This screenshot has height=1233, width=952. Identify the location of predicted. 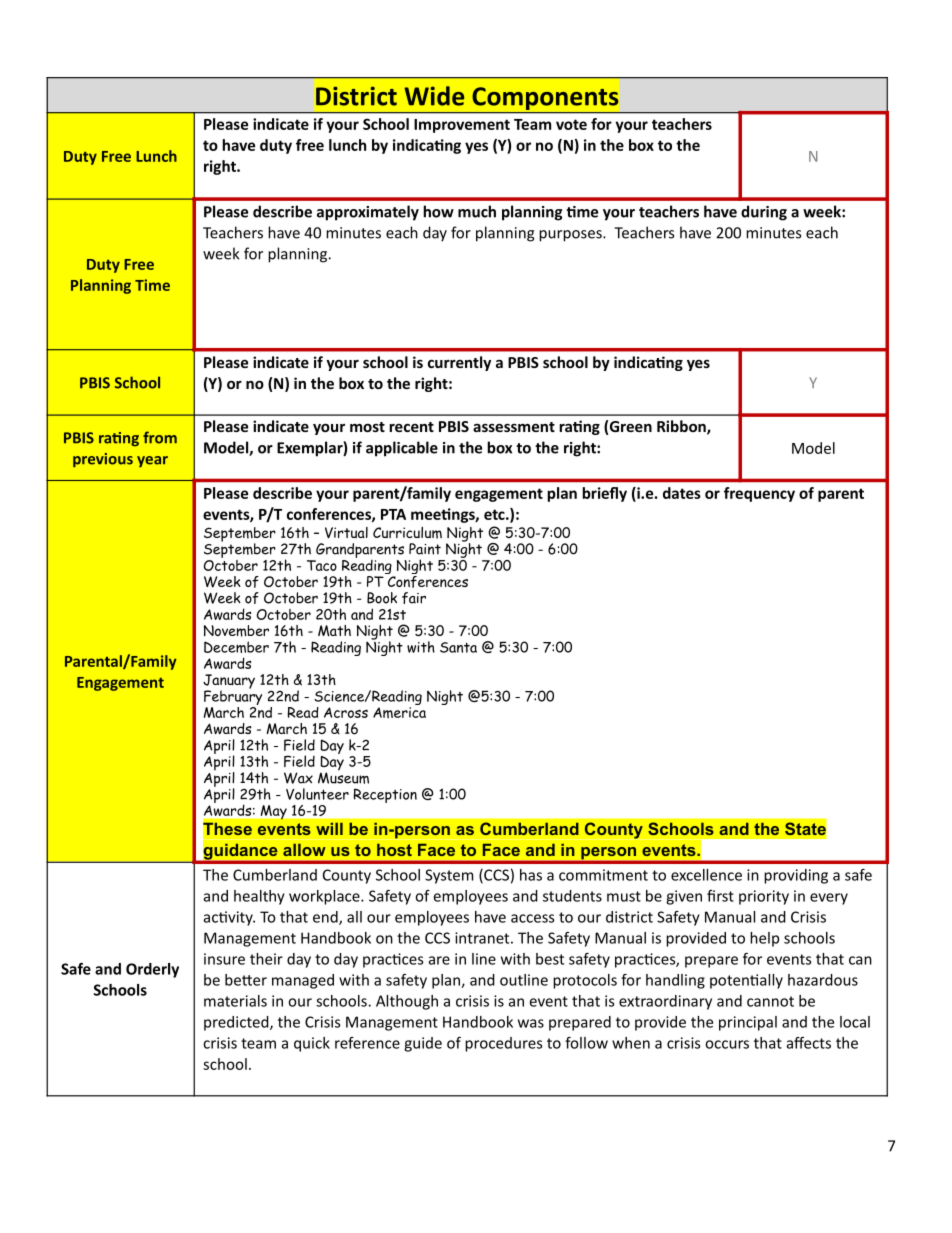
(237, 1023).
